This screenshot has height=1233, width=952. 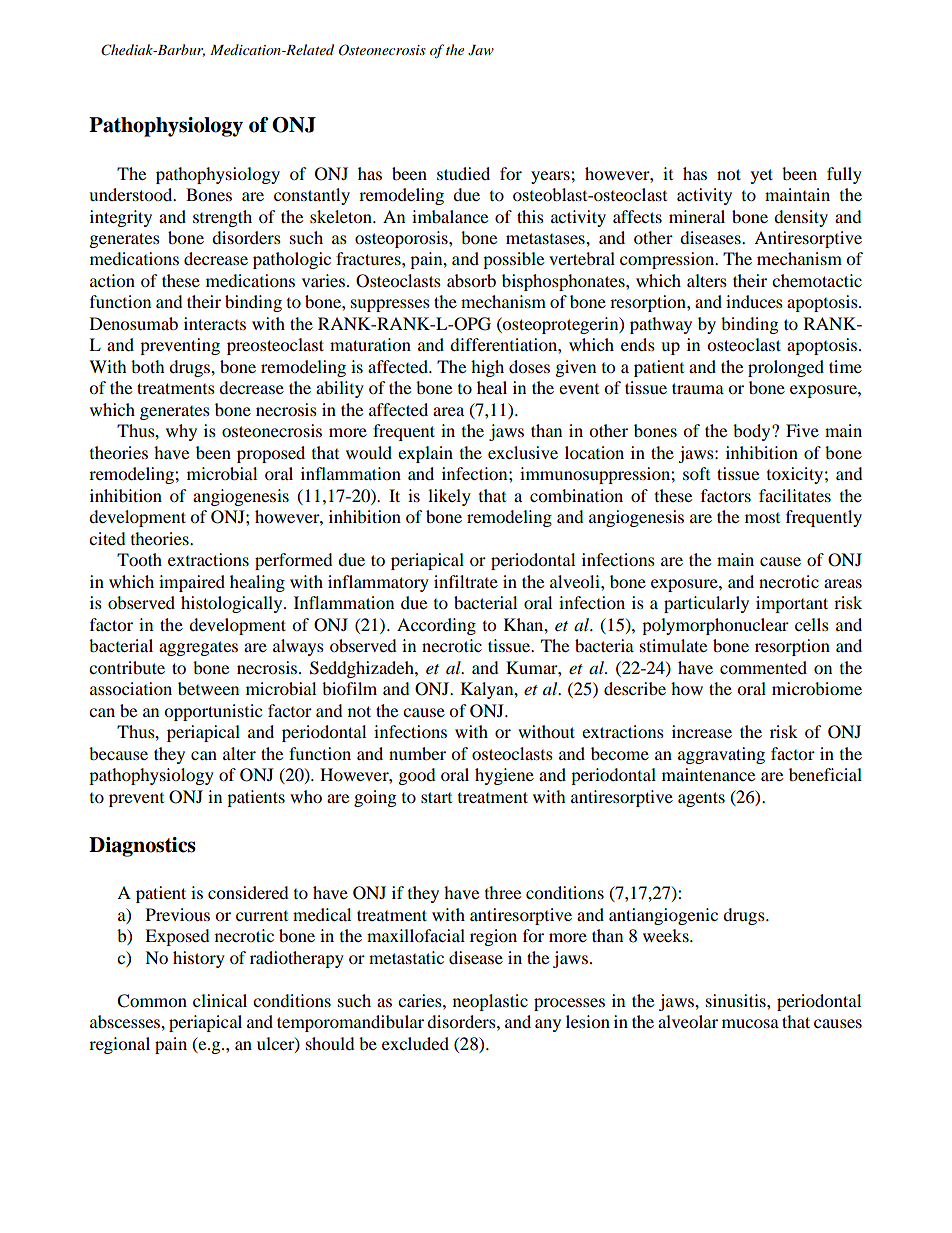 I want to click on important, so click(x=792, y=604).
